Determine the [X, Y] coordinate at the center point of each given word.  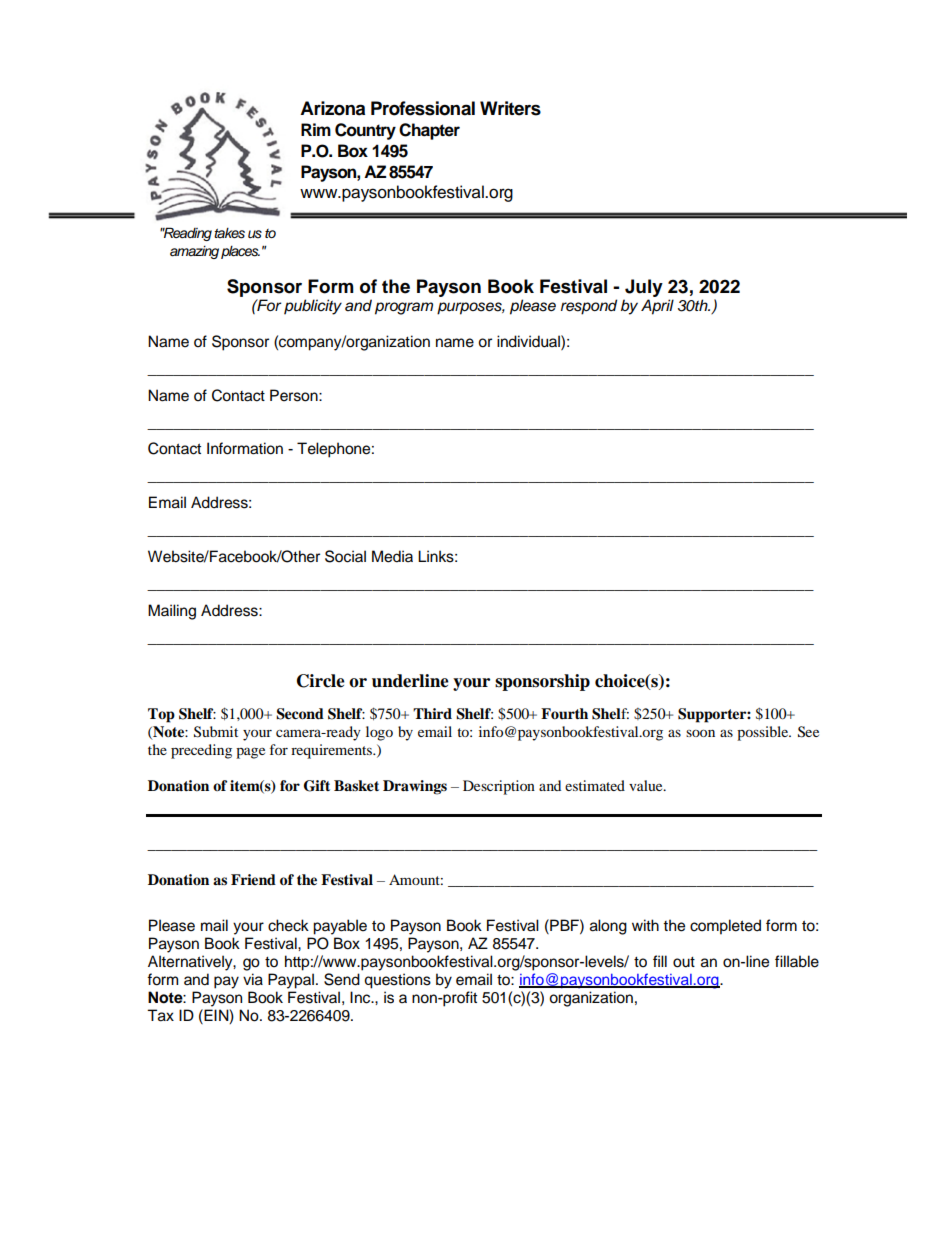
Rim [316, 129]
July [644, 288]
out [684, 962]
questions [397, 981]
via [253, 979]
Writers [510, 108]
